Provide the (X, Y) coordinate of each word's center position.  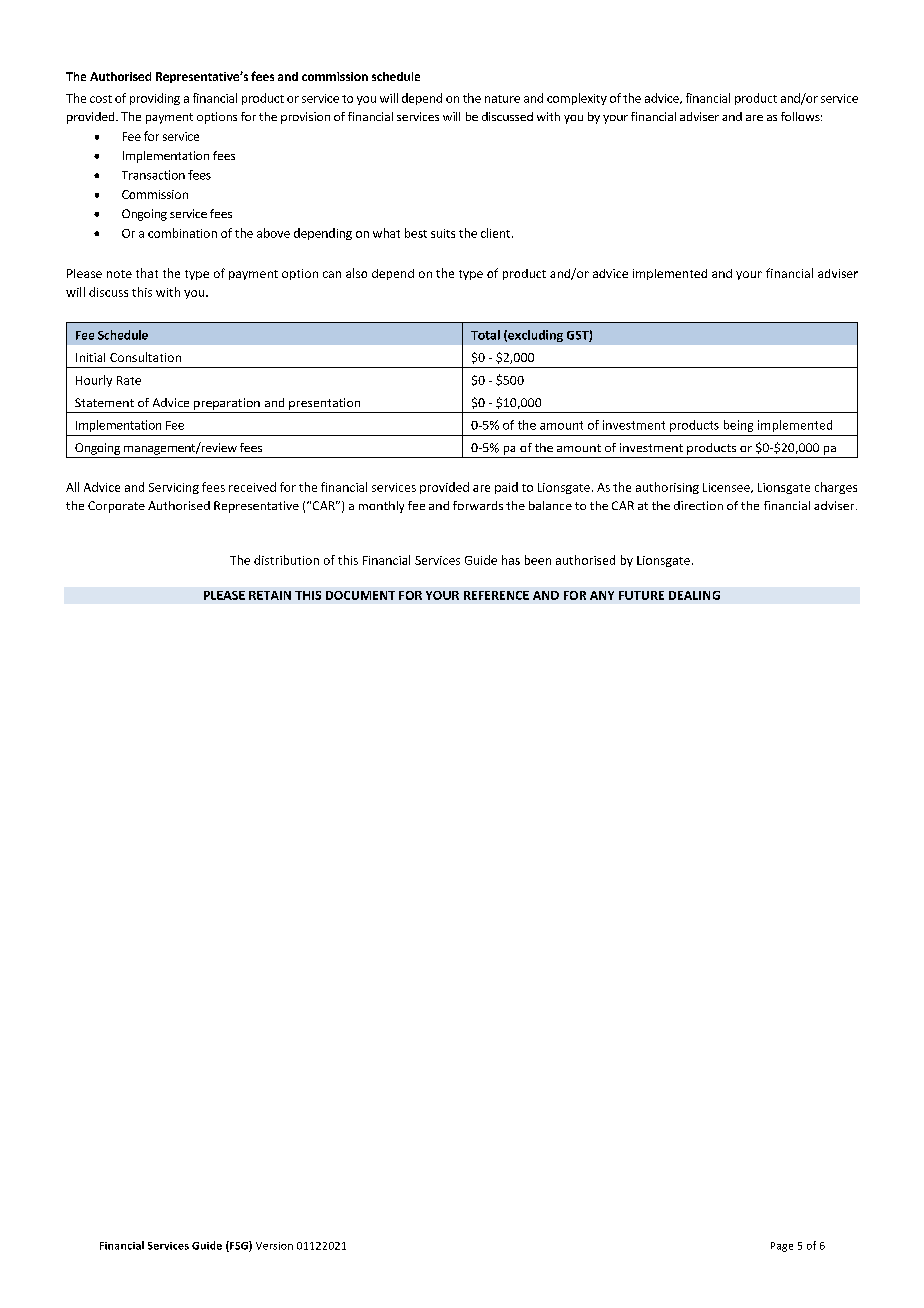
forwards (478, 505)
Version (274, 1246)
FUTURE (641, 595)
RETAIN (270, 595)
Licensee (727, 488)
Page (782, 1247)
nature (502, 99)
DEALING (694, 595)
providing (155, 99)
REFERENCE (496, 595)
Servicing (174, 488)
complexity (577, 99)
